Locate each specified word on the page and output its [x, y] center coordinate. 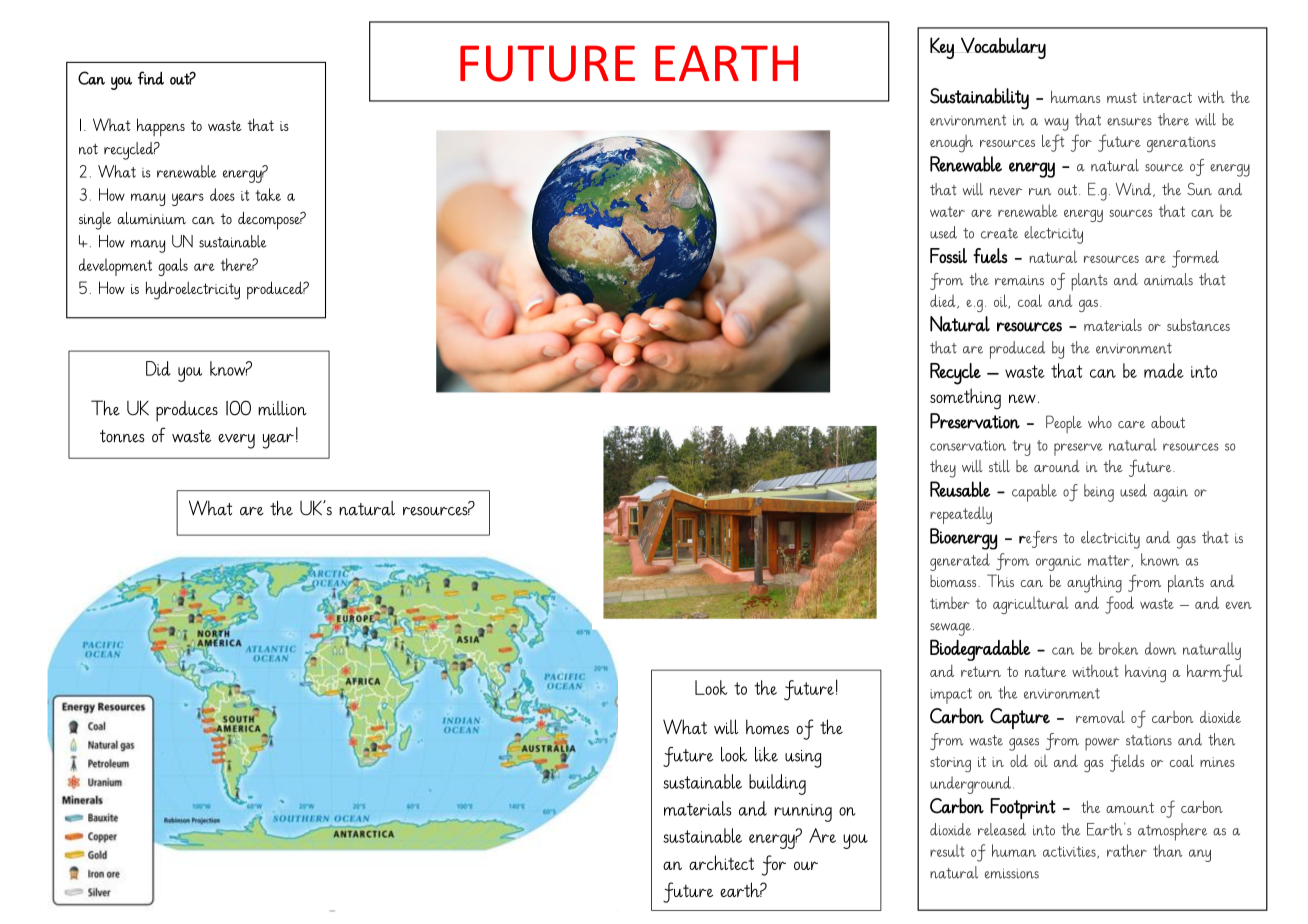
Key [942, 48]
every [236, 441]
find [151, 78]
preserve [1078, 449]
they [943, 469]
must [1122, 97]
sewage [950, 629]
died [944, 301]
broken [1118, 648]
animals [1168, 279]
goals [173, 267]
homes [767, 726]
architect [721, 862]
